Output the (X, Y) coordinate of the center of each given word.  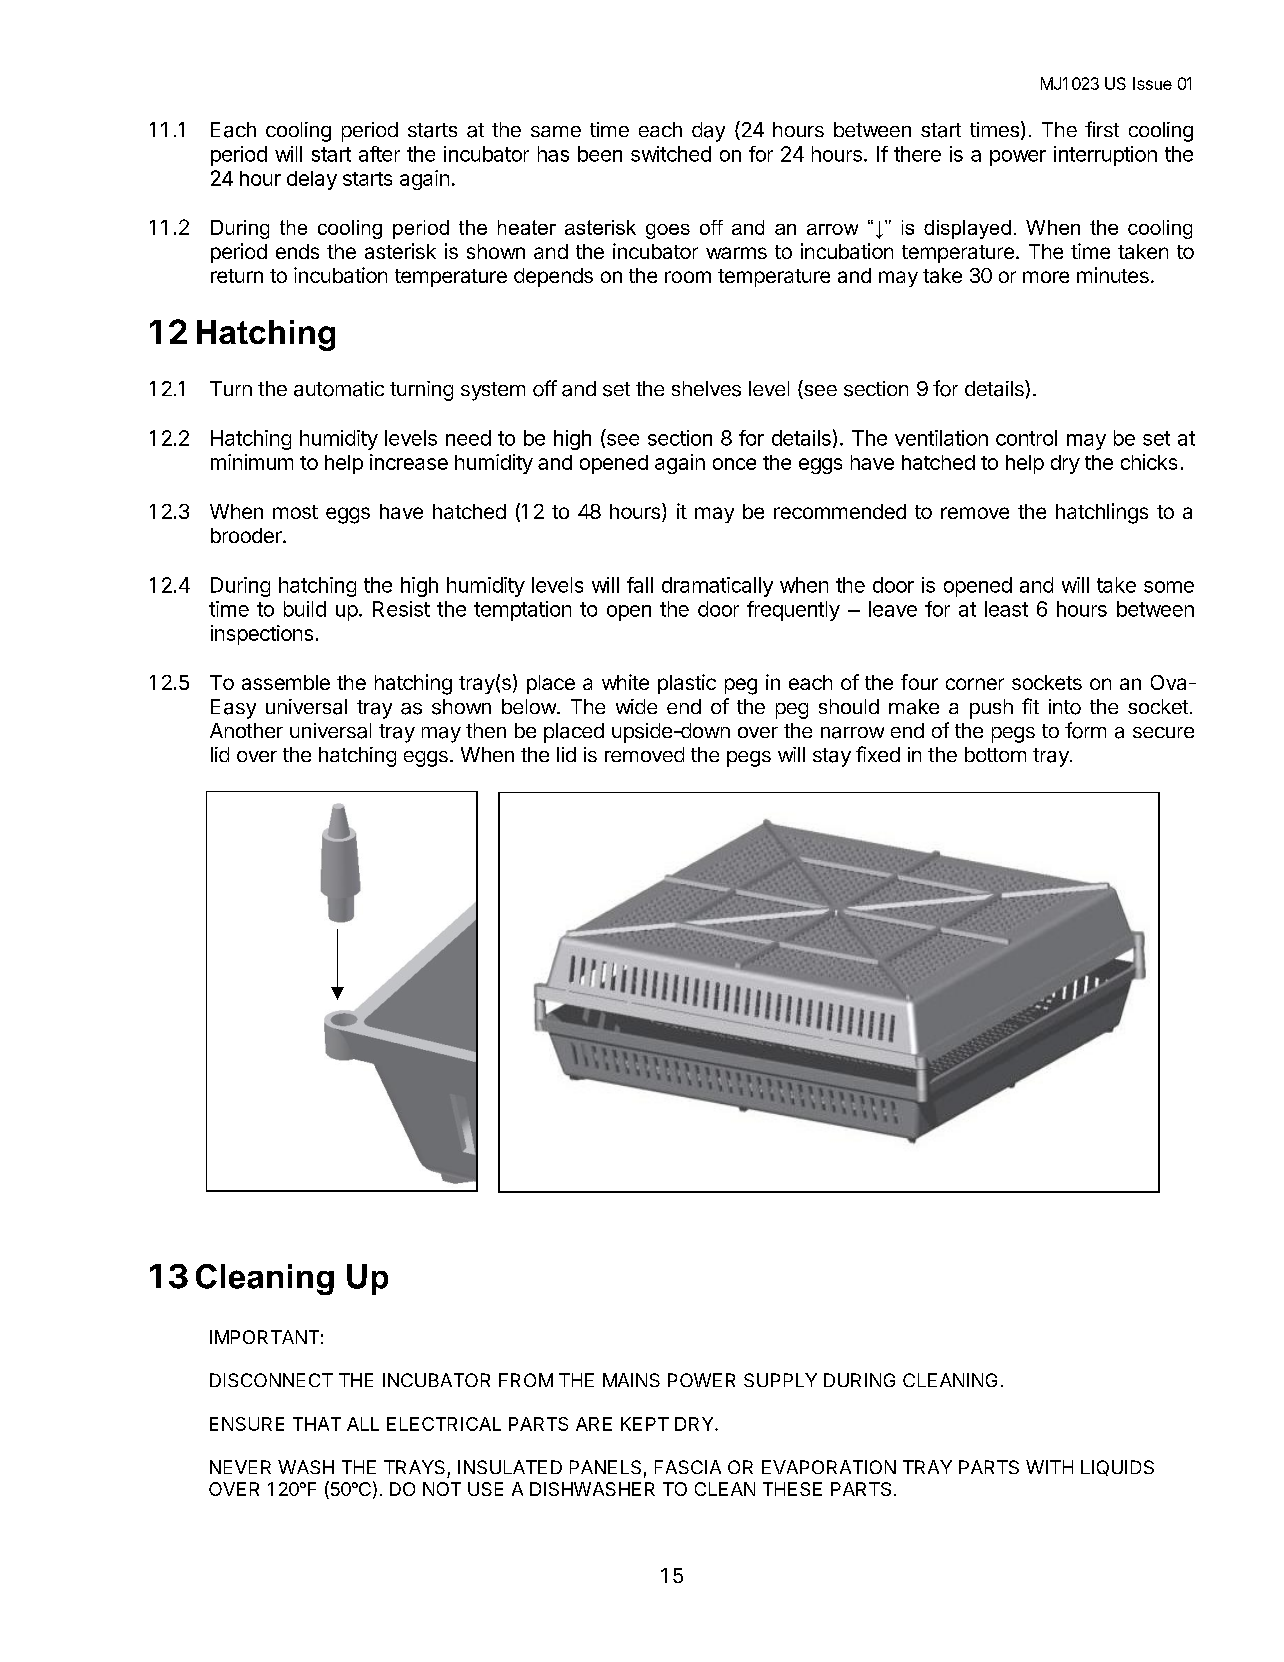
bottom (995, 754)
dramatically (717, 587)
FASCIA (688, 1467)
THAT (317, 1424)
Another (246, 730)
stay (832, 757)
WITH (1049, 1467)
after (379, 154)
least (1006, 609)
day (708, 132)
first (1102, 129)
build (305, 609)
